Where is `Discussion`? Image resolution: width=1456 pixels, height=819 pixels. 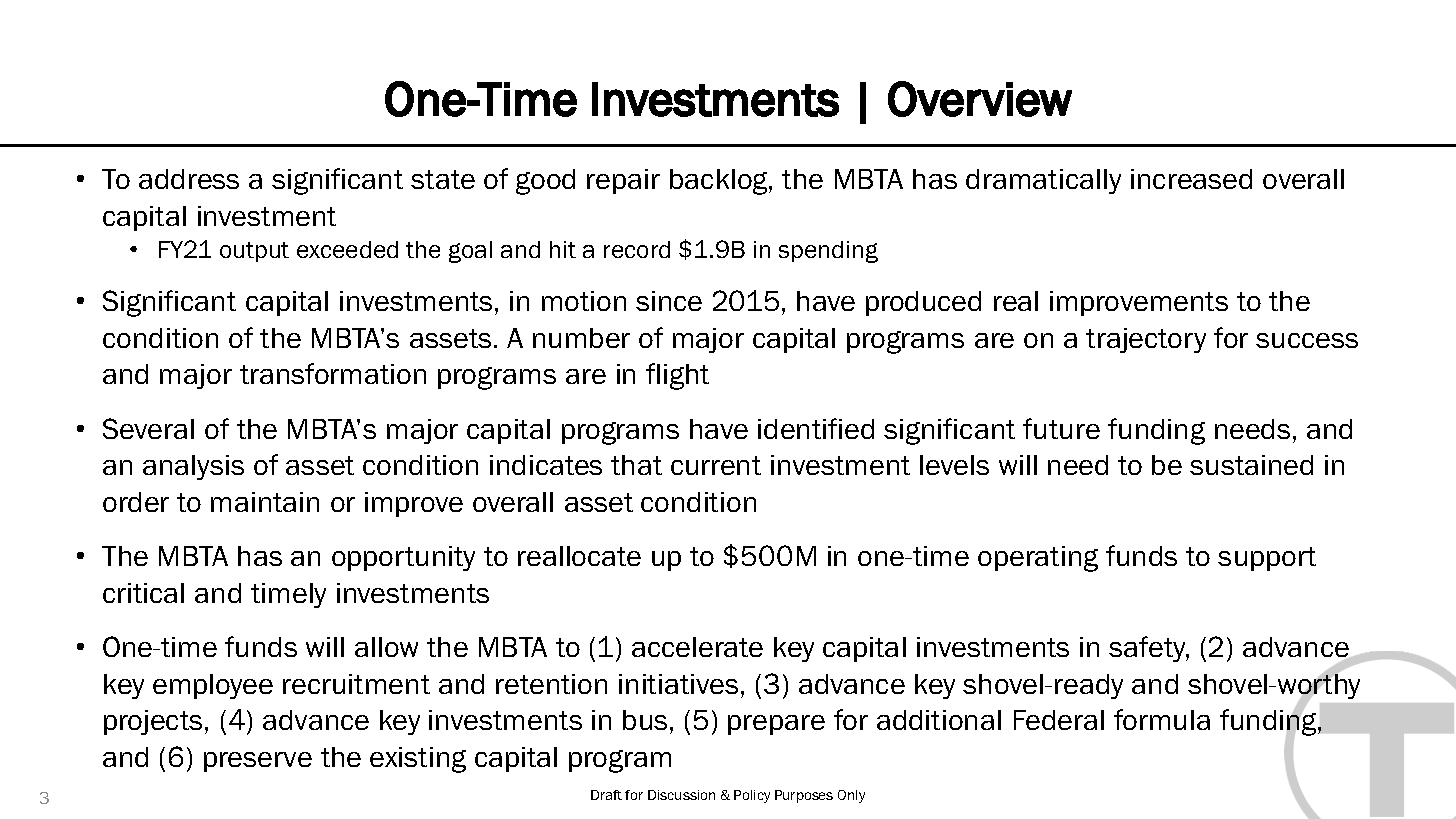 Discussion is located at coordinates (681, 795).
